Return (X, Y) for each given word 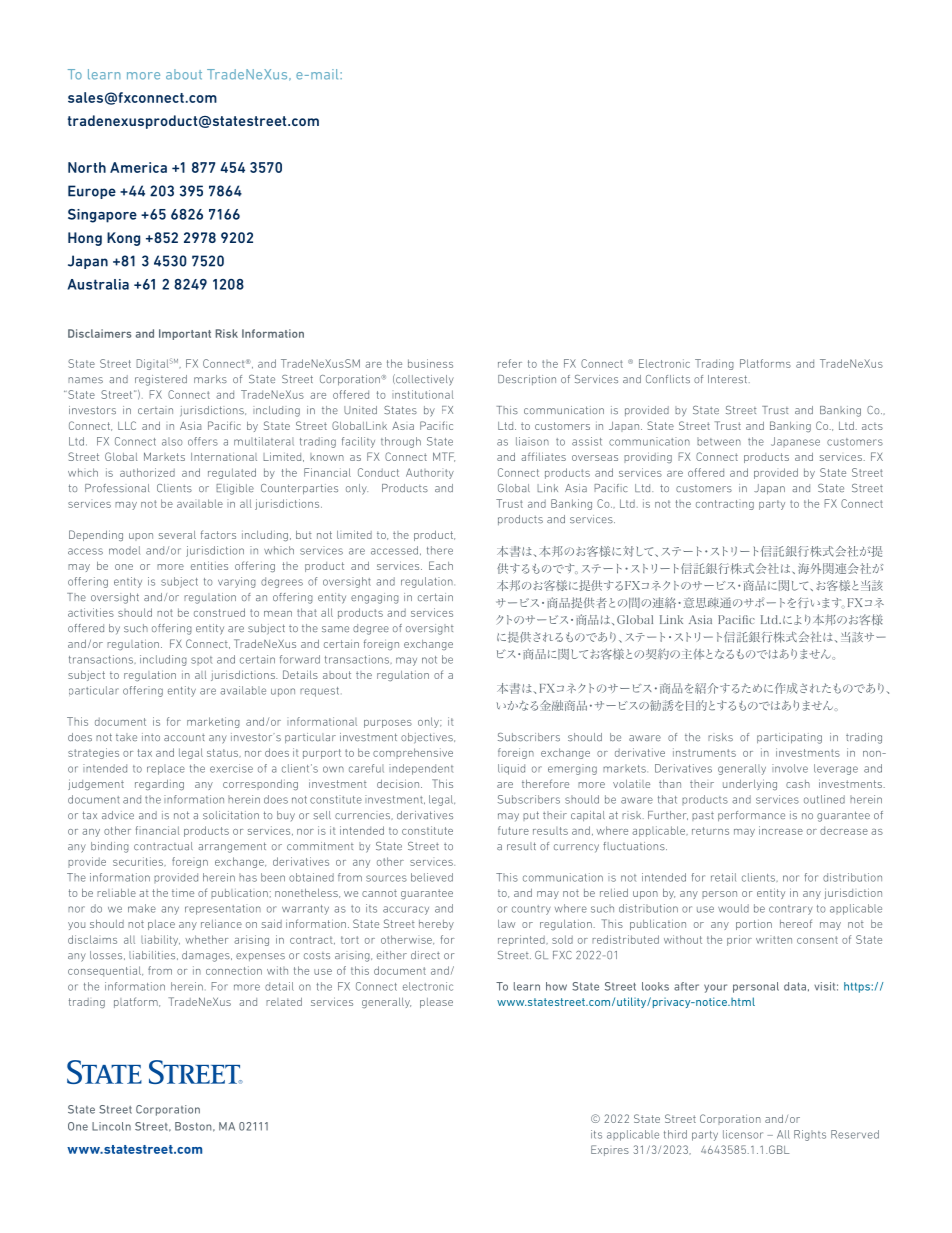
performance (751, 816)
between (719, 441)
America (138, 167)
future (513, 830)
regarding (159, 785)
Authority (430, 473)
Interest (729, 379)
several (177, 535)
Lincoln (111, 1126)
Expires (610, 1150)
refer (510, 363)
